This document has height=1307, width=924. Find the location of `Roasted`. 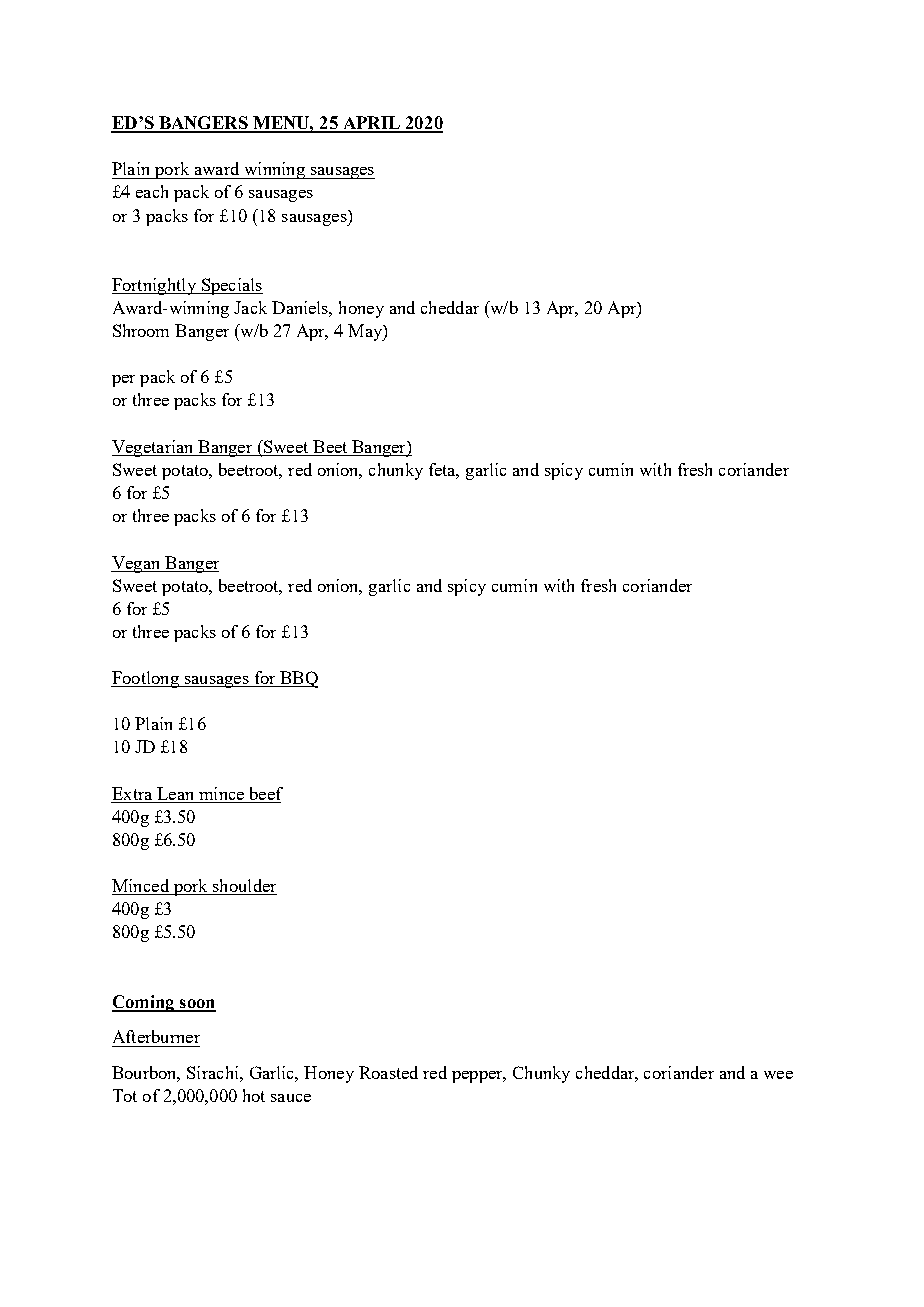

Roasted is located at coordinates (388, 1072).
